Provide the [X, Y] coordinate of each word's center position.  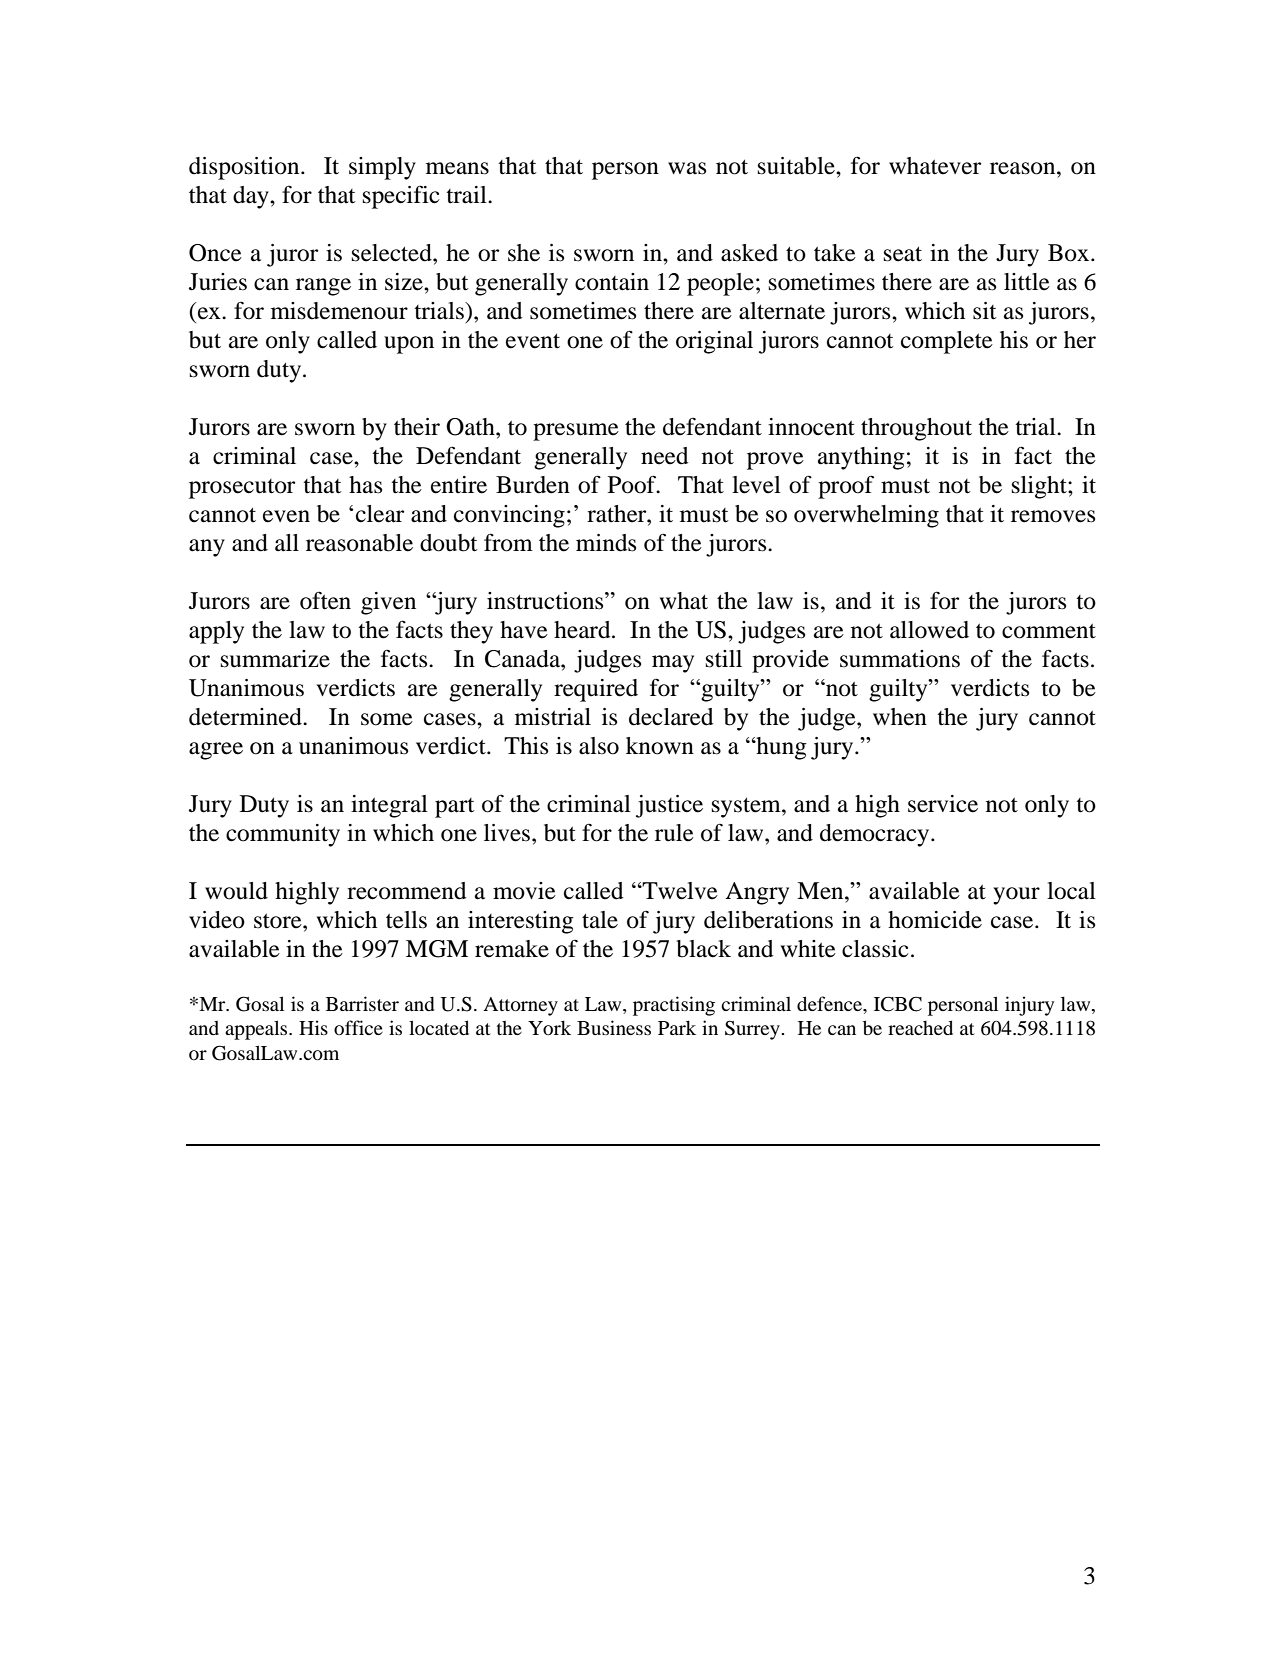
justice [669, 806]
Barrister [362, 1003]
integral [389, 806]
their [417, 427]
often [325, 601]
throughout [916, 429]
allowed [929, 630]
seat [903, 254]
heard [583, 630]
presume [576, 432]
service [943, 804]
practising [674, 1006]
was [687, 168]
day [252, 197]
